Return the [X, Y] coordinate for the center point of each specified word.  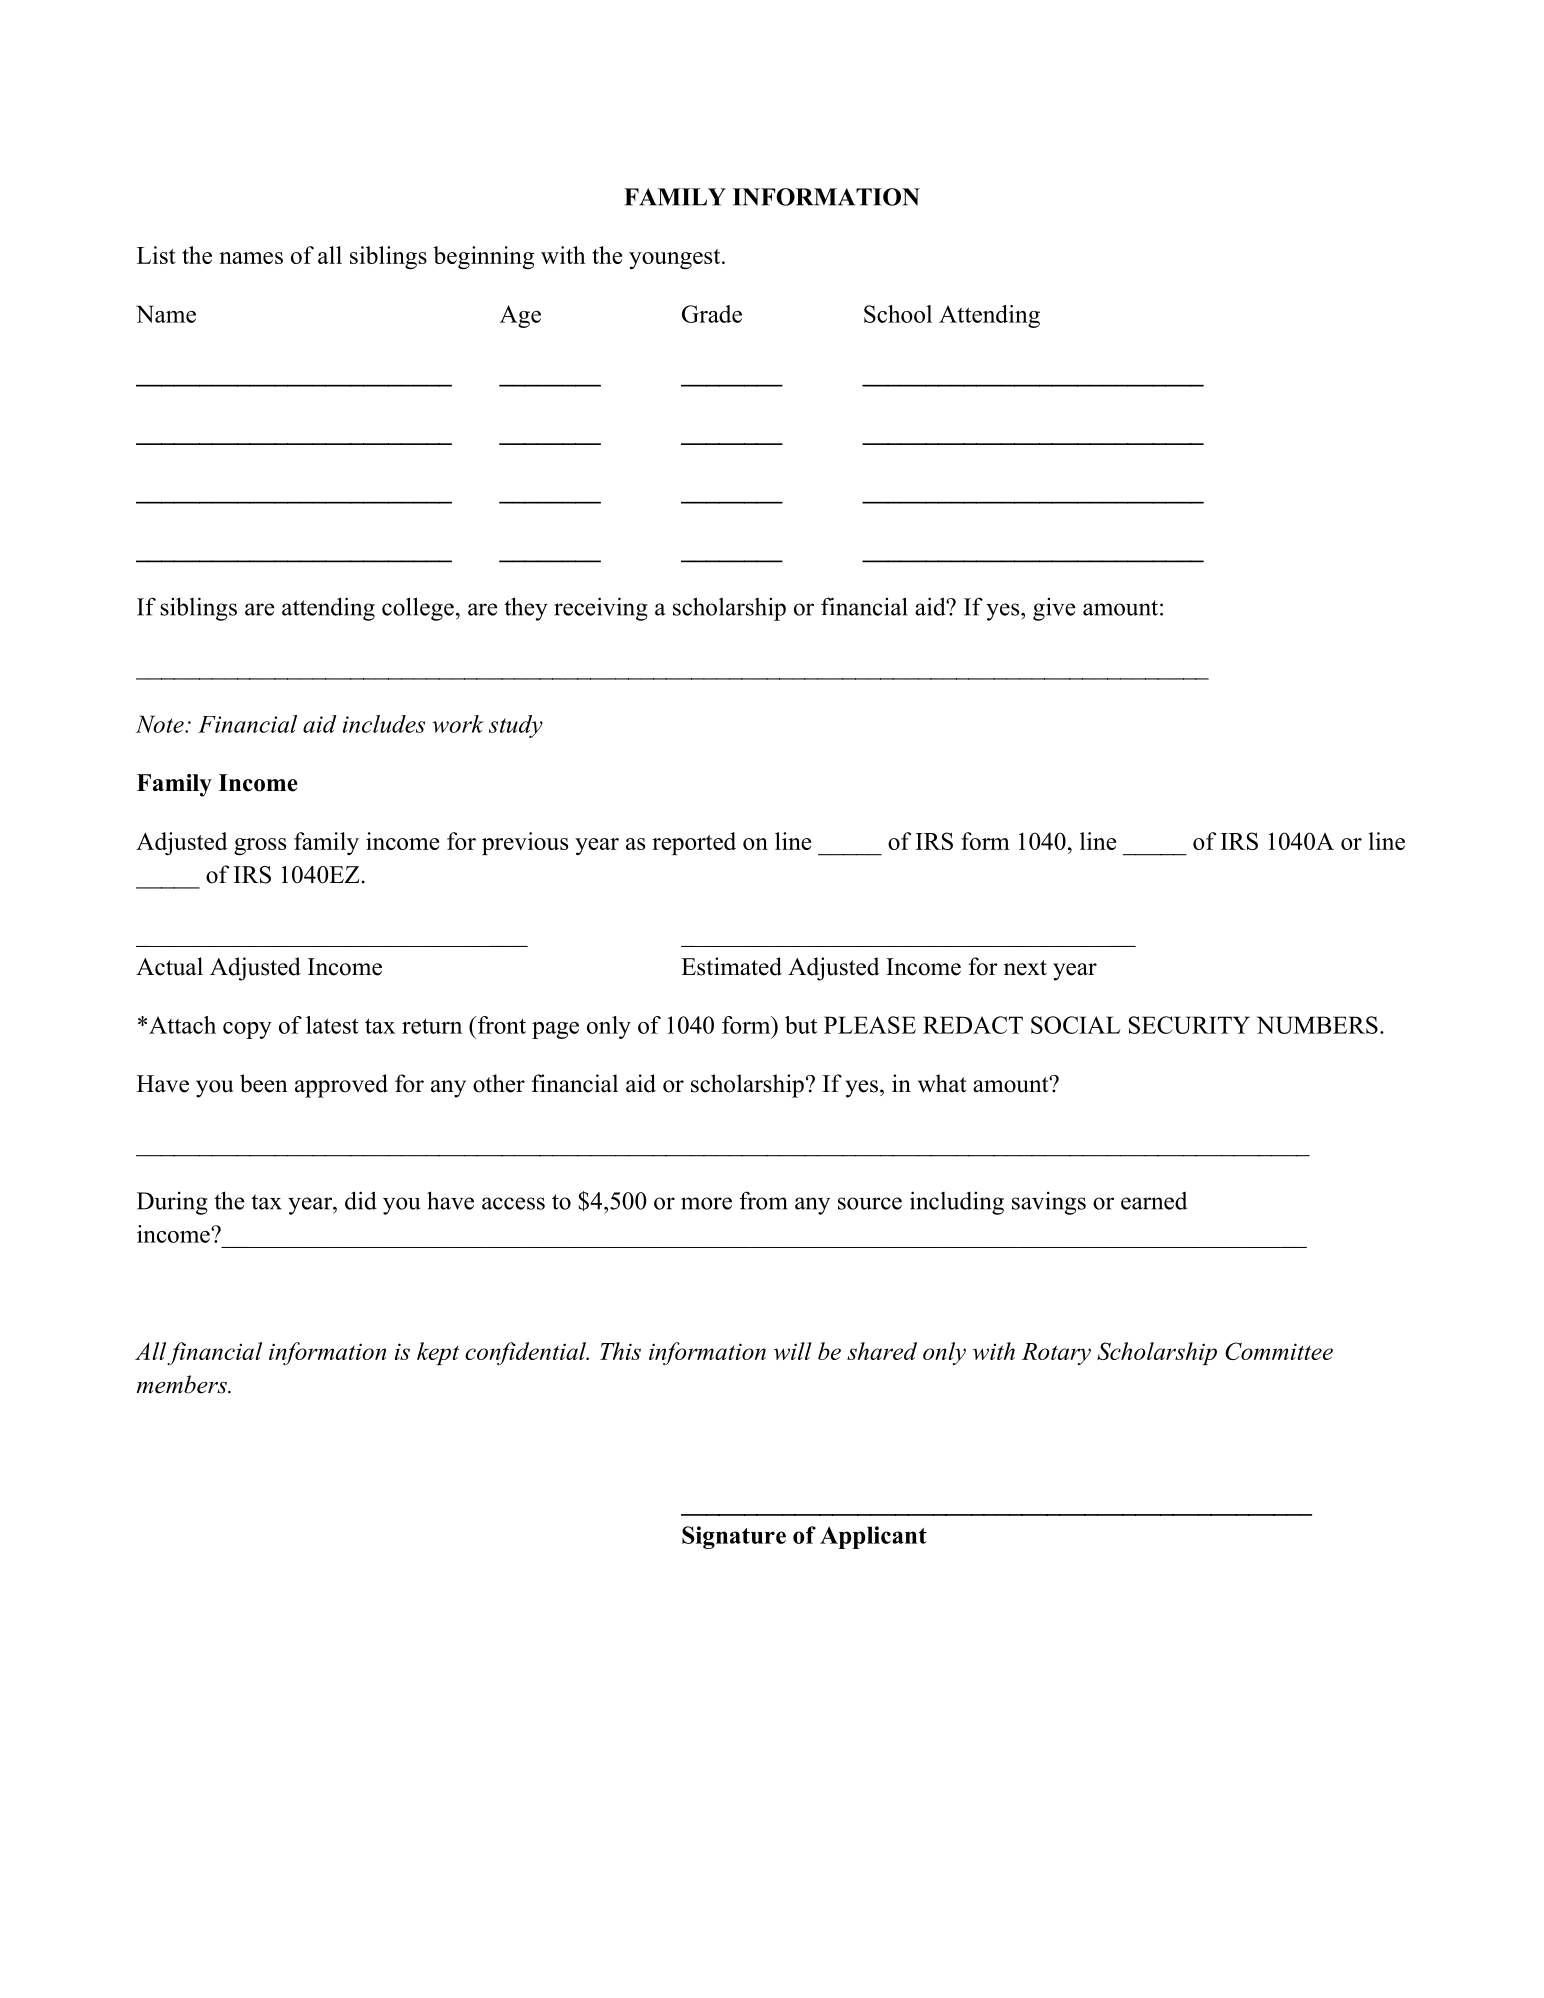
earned [1154, 1201]
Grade [712, 314]
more [706, 1203]
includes [384, 724]
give [1054, 609]
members [183, 1384]
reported [694, 843]
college [418, 609]
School [898, 314]
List [156, 255]
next [1025, 968]
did [361, 1200]
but [801, 1025]
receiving [601, 609]
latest [332, 1025]
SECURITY [1189, 1025]
